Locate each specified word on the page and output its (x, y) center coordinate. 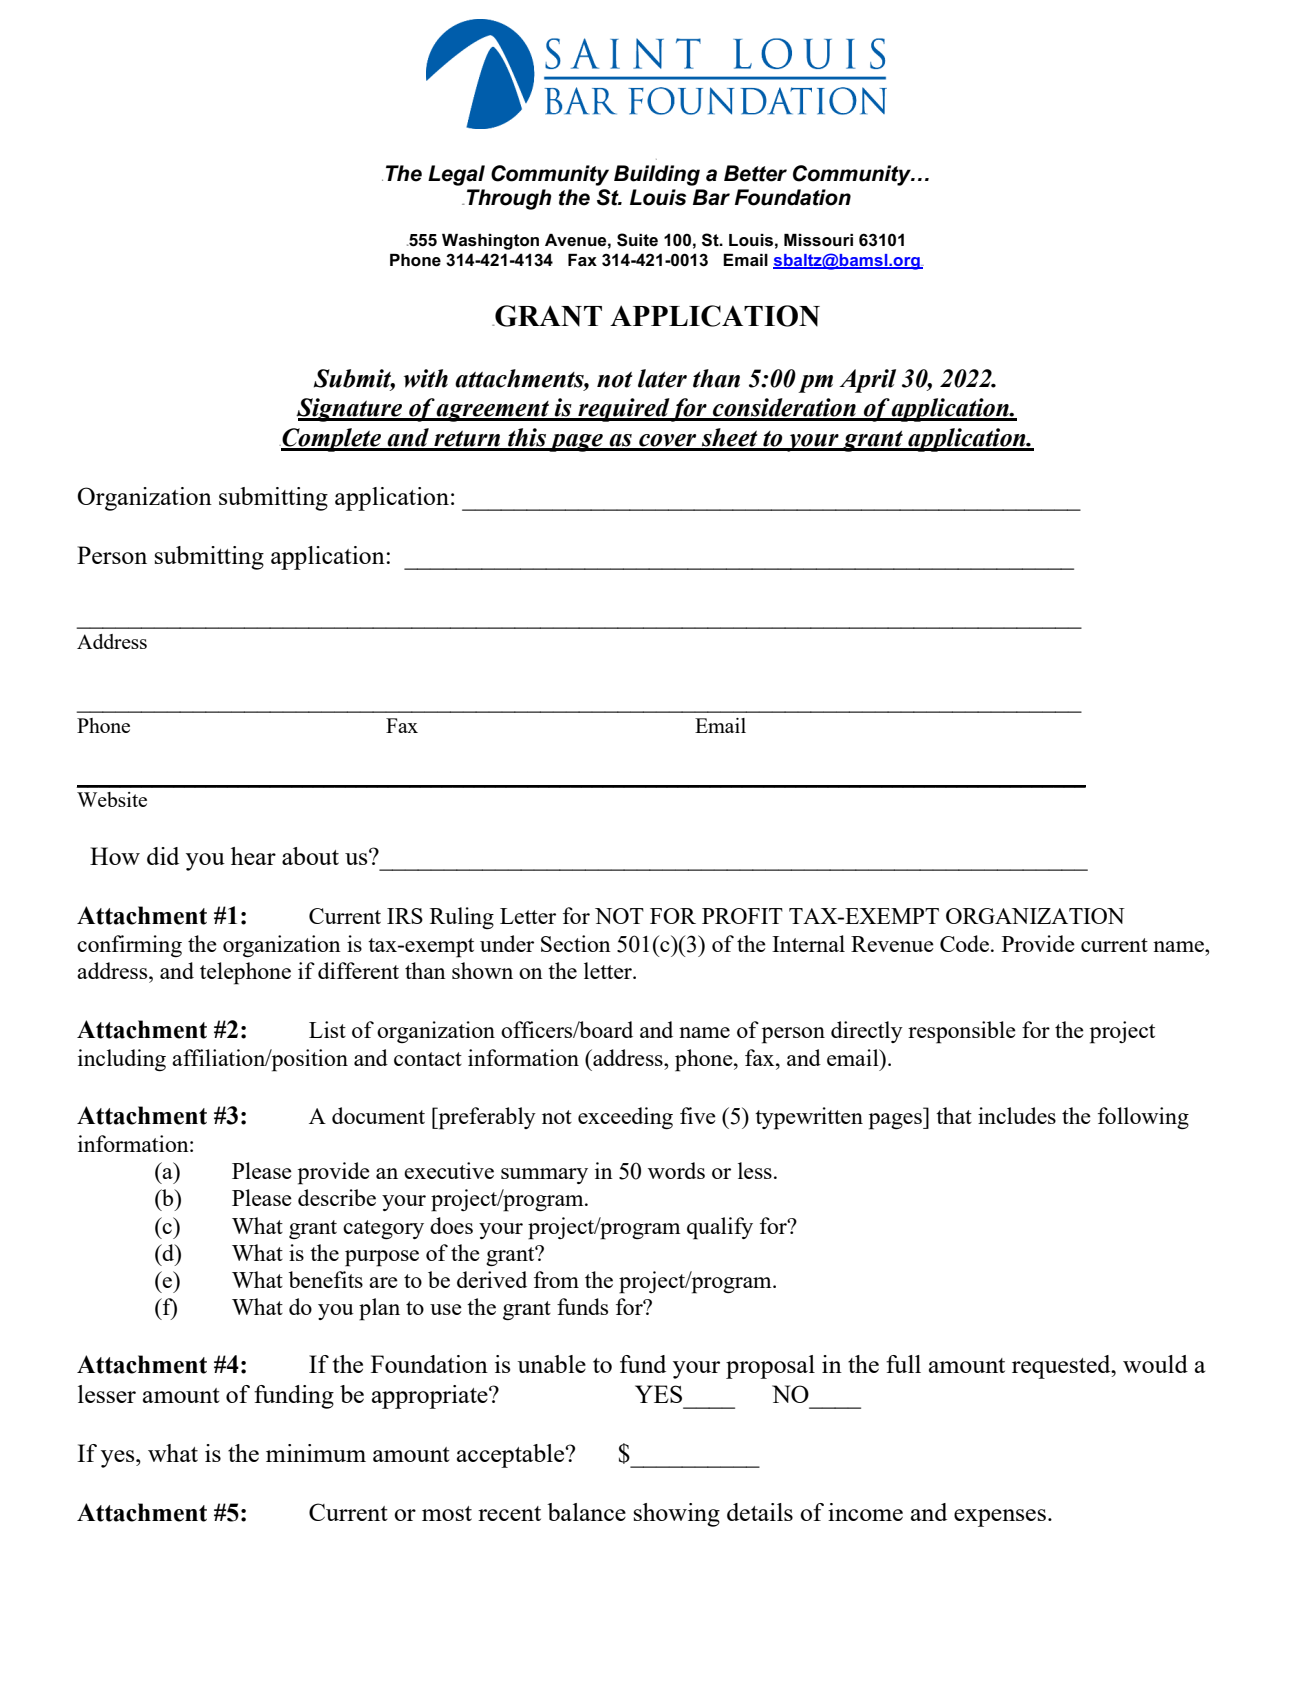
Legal (456, 175)
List (327, 1029)
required (623, 410)
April (867, 381)
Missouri (818, 240)
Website (112, 799)
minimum (316, 1453)
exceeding (625, 1118)
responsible (962, 1032)
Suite (637, 240)
